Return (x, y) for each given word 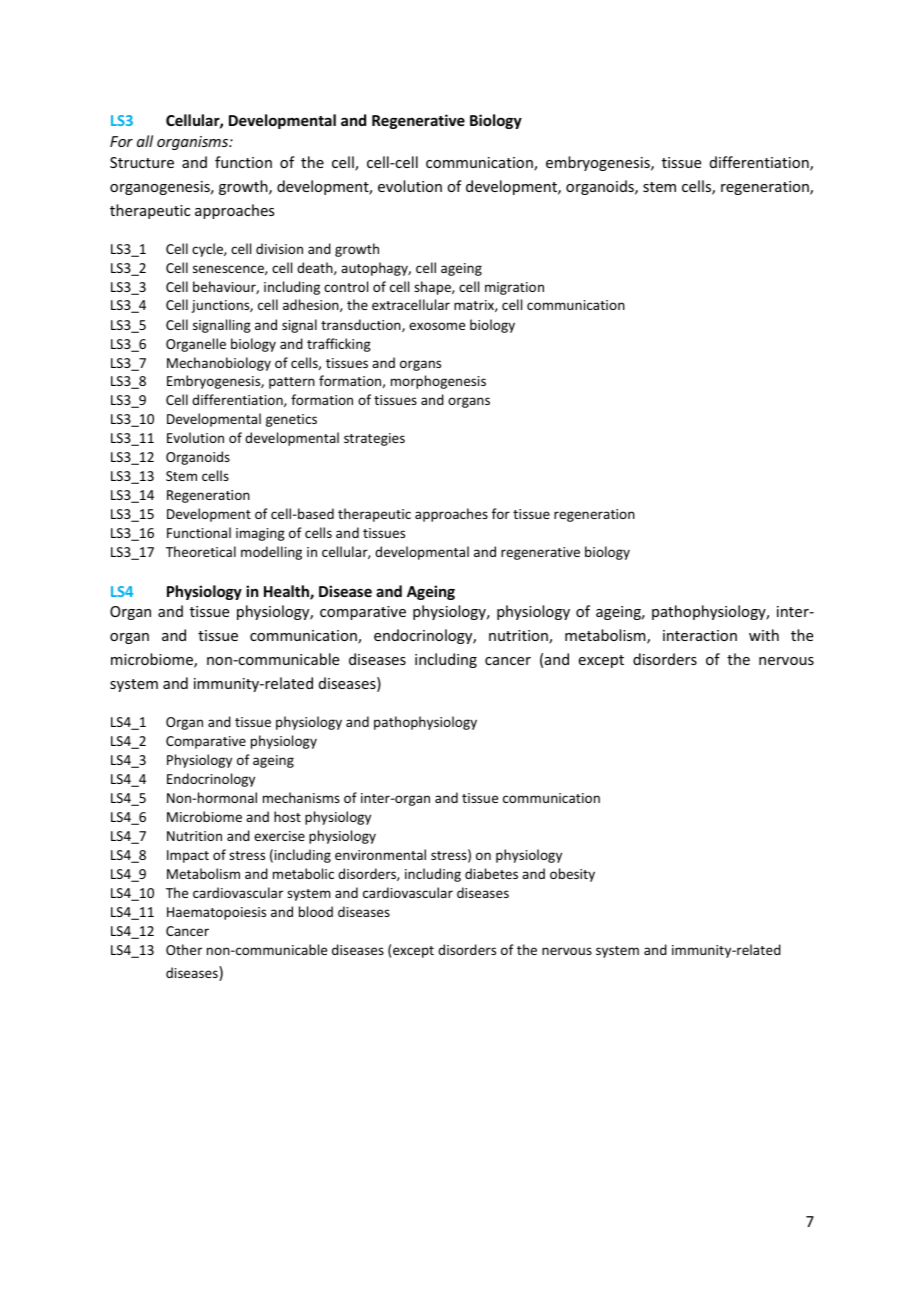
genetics (291, 420)
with (764, 635)
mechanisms (301, 797)
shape (433, 288)
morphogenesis (438, 382)
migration (514, 288)
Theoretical (201, 551)
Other (184, 949)
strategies (374, 439)
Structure (142, 162)
